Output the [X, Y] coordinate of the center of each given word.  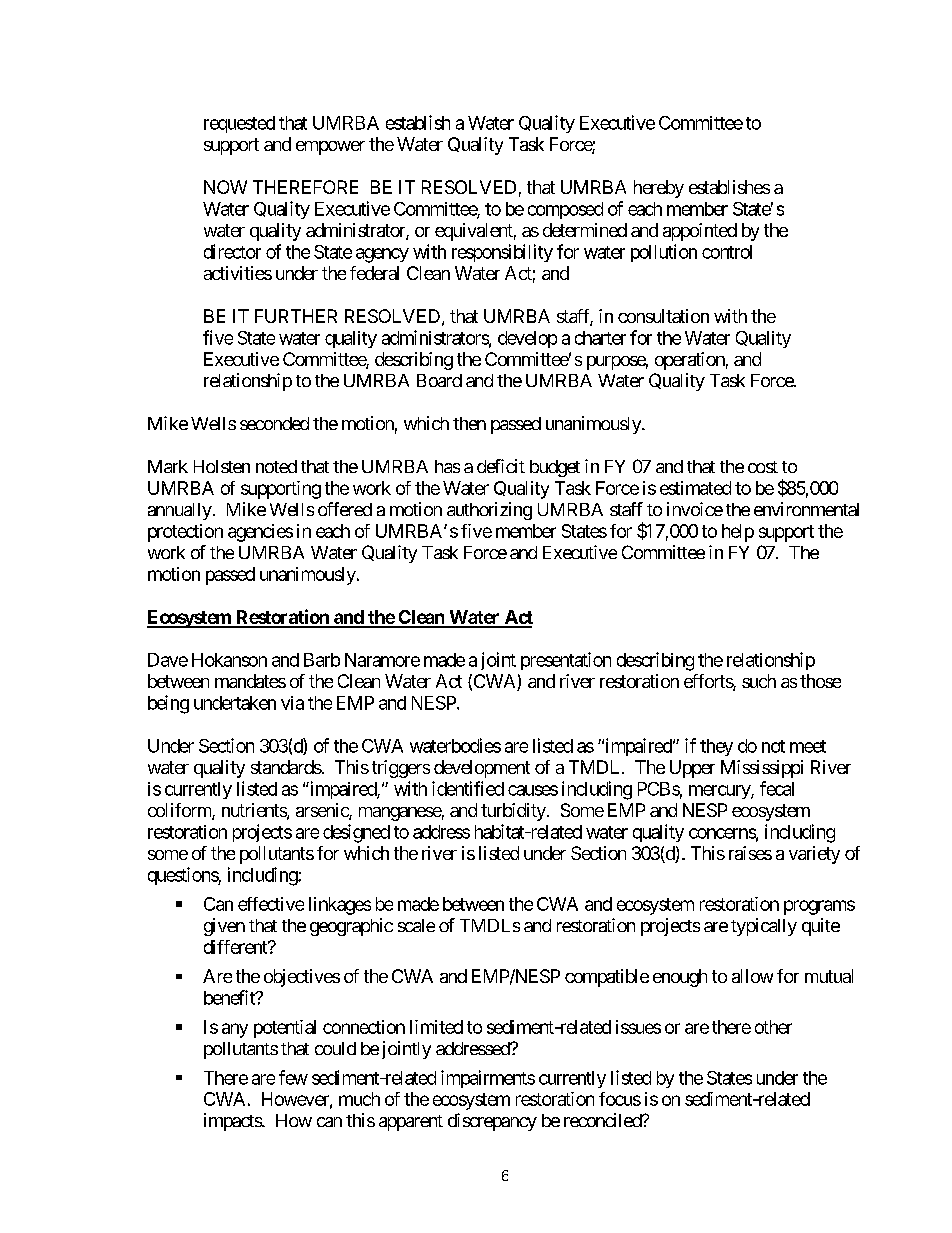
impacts [233, 1122]
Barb [322, 660]
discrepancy [492, 1122]
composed [565, 210]
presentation [566, 661]
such [759, 681]
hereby [659, 189]
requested [239, 124]
